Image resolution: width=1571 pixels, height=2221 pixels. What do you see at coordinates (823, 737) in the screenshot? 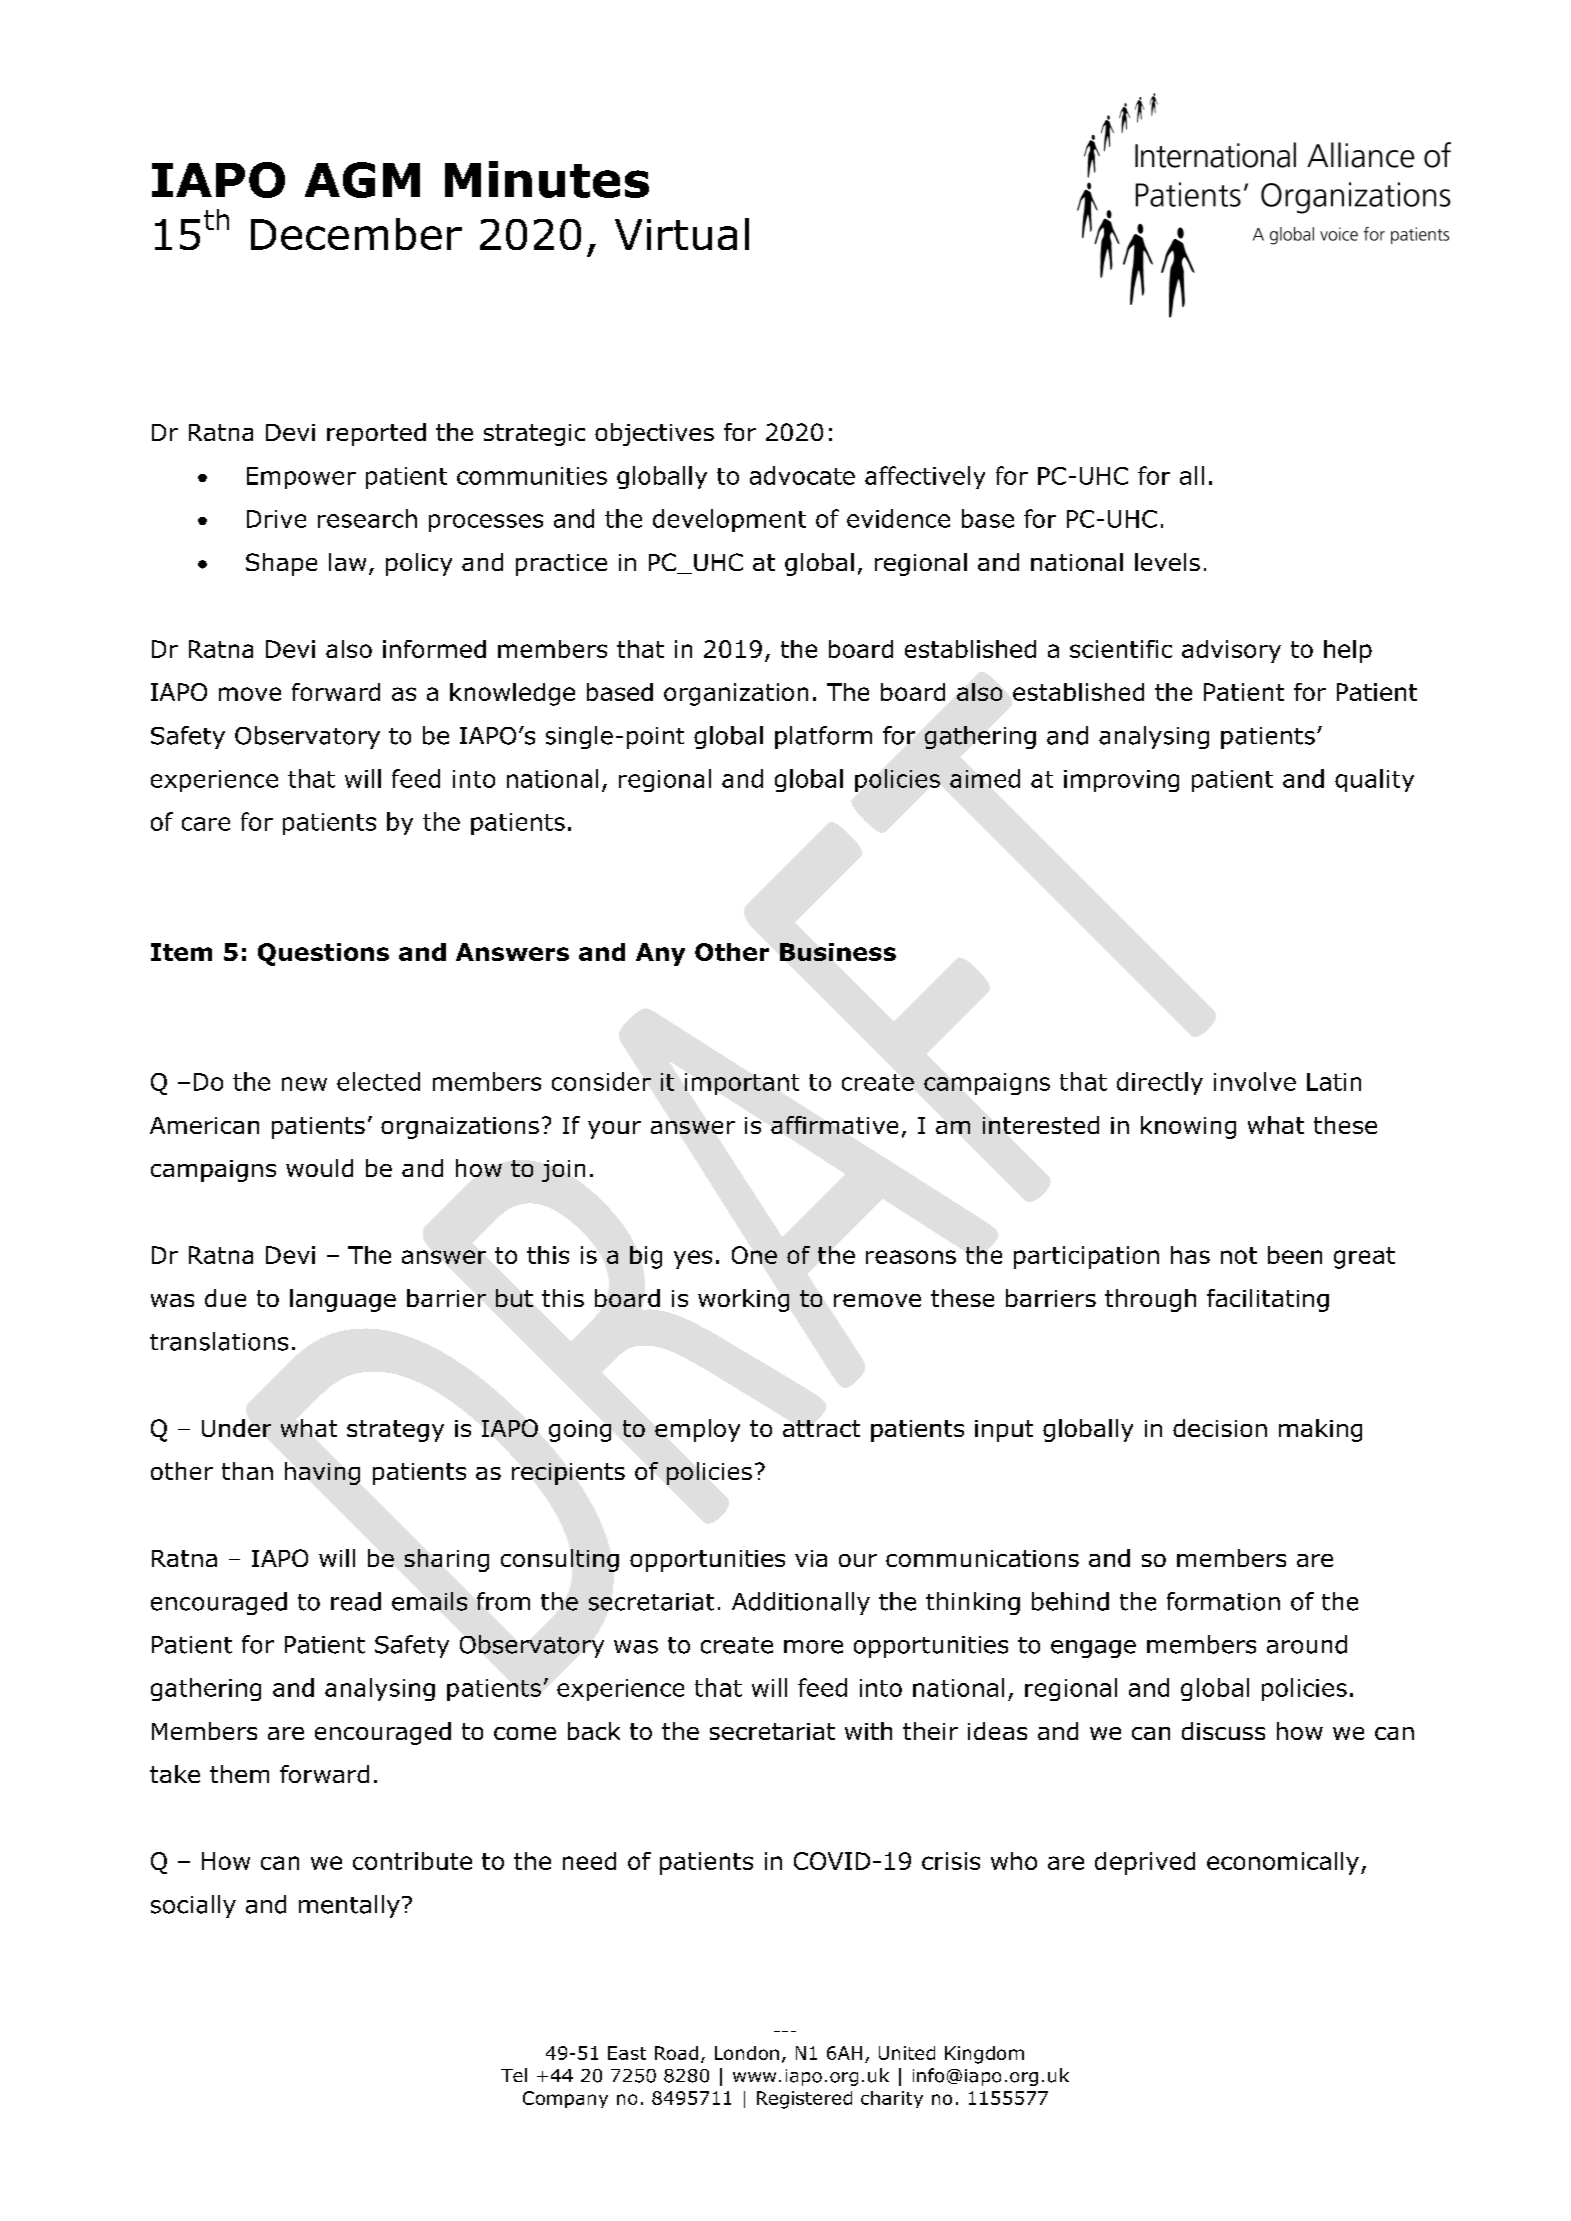
I see `platform` at bounding box center [823, 737].
